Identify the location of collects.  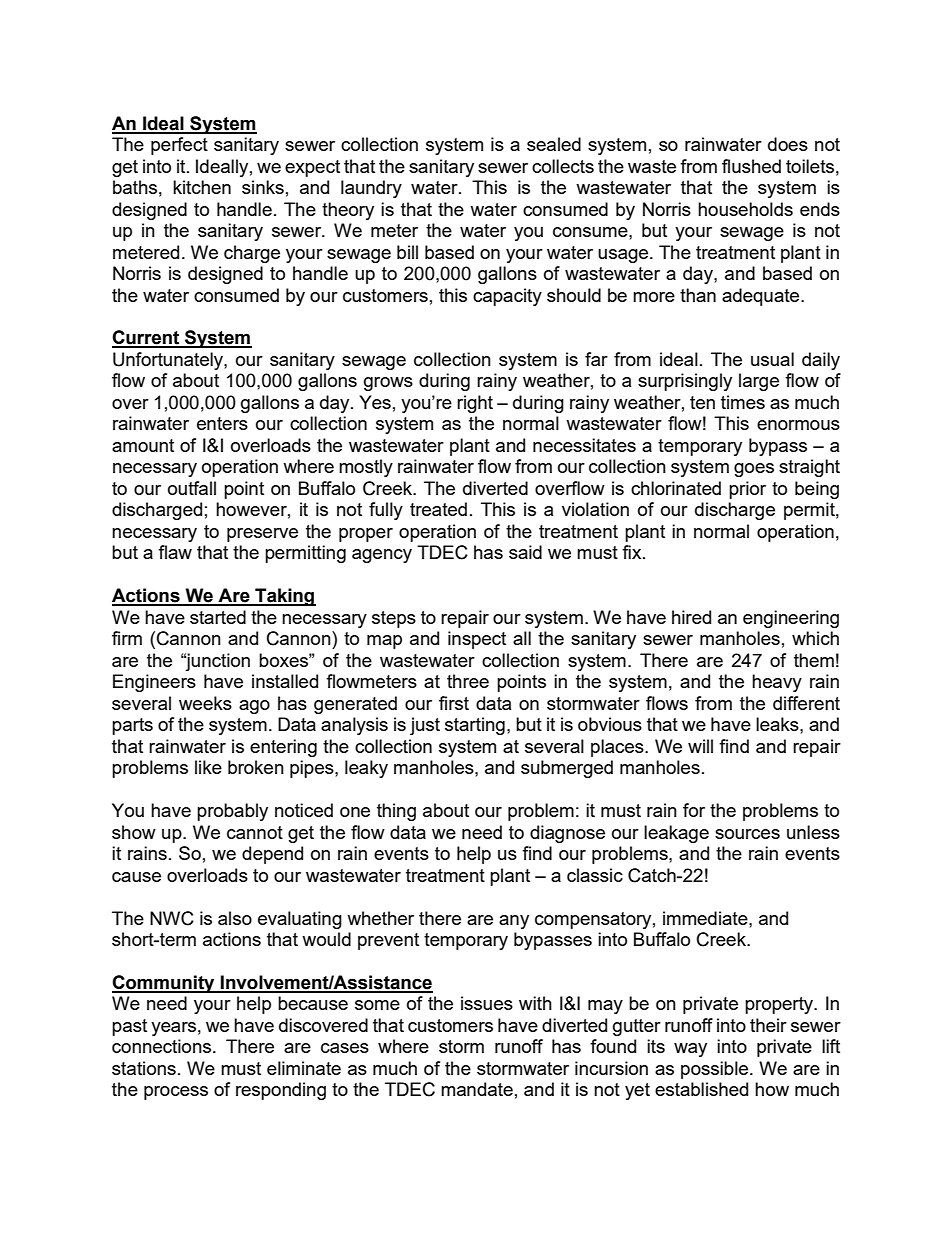
(563, 166).
